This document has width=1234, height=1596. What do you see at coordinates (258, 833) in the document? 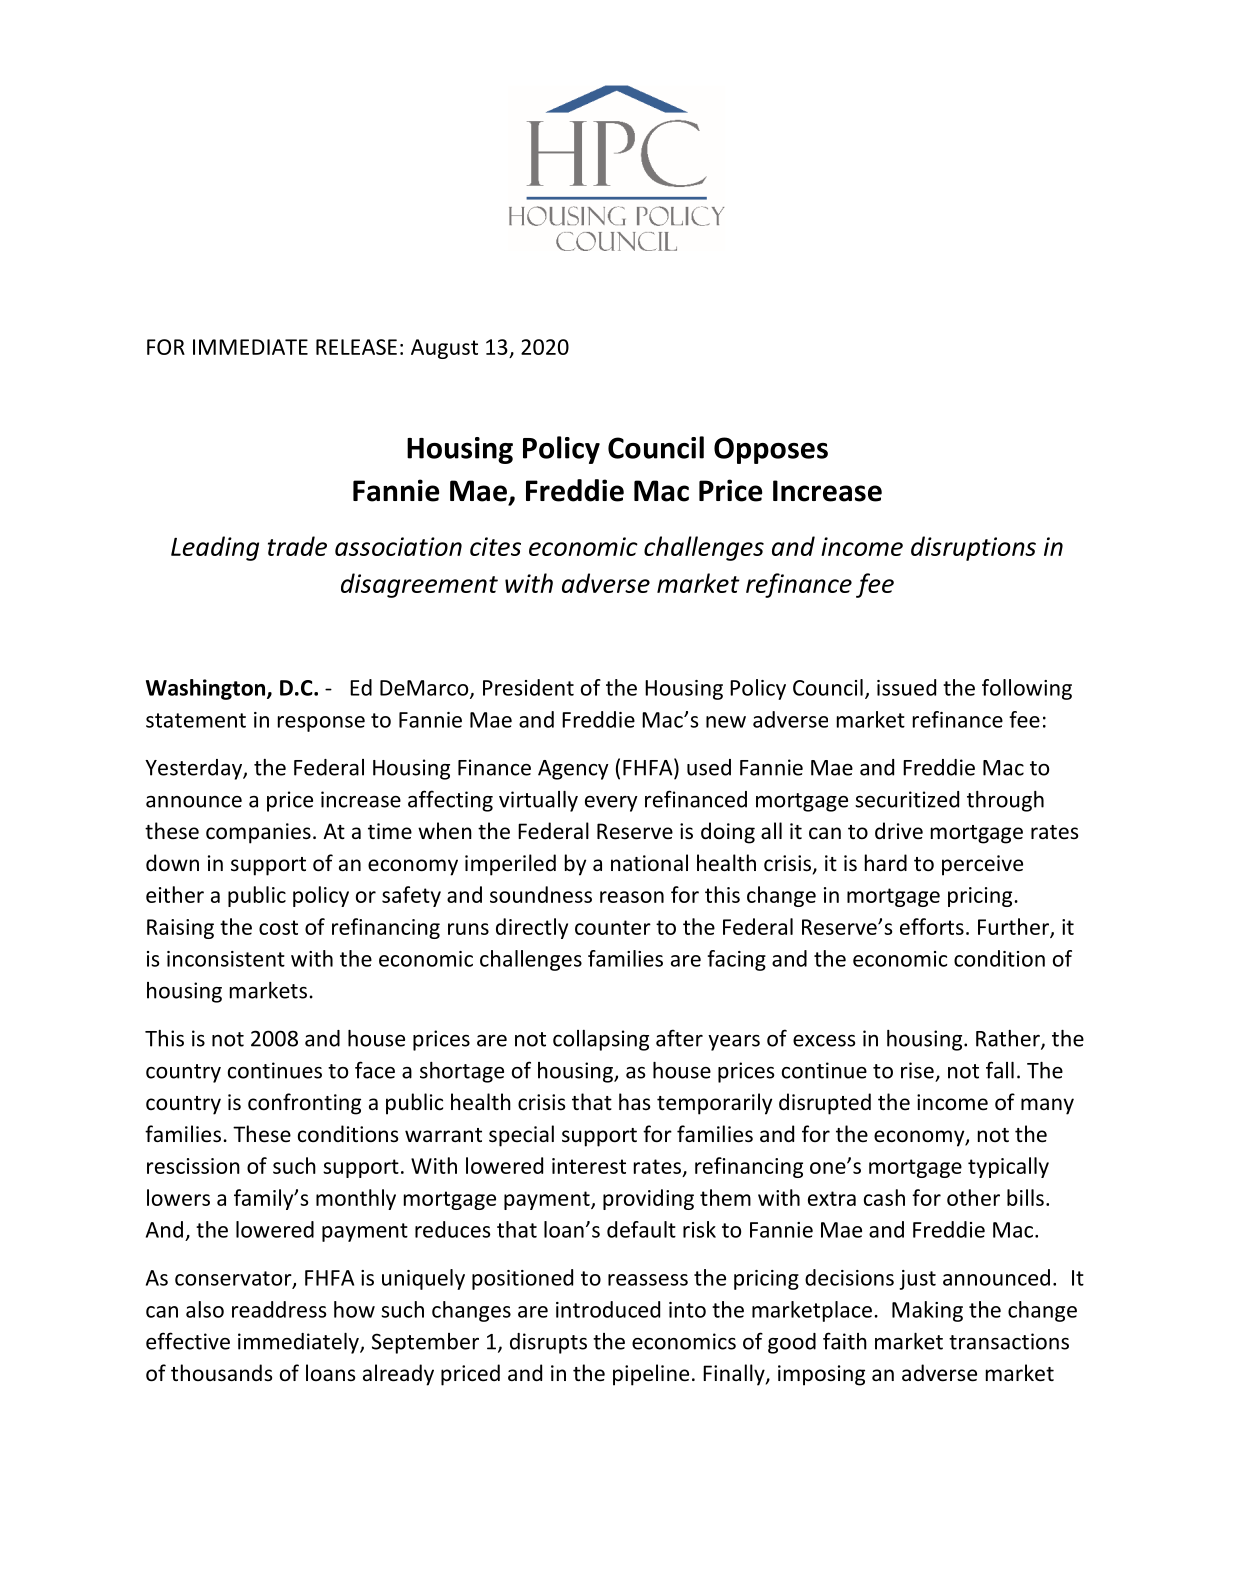
I see `companies` at bounding box center [258, 833].
